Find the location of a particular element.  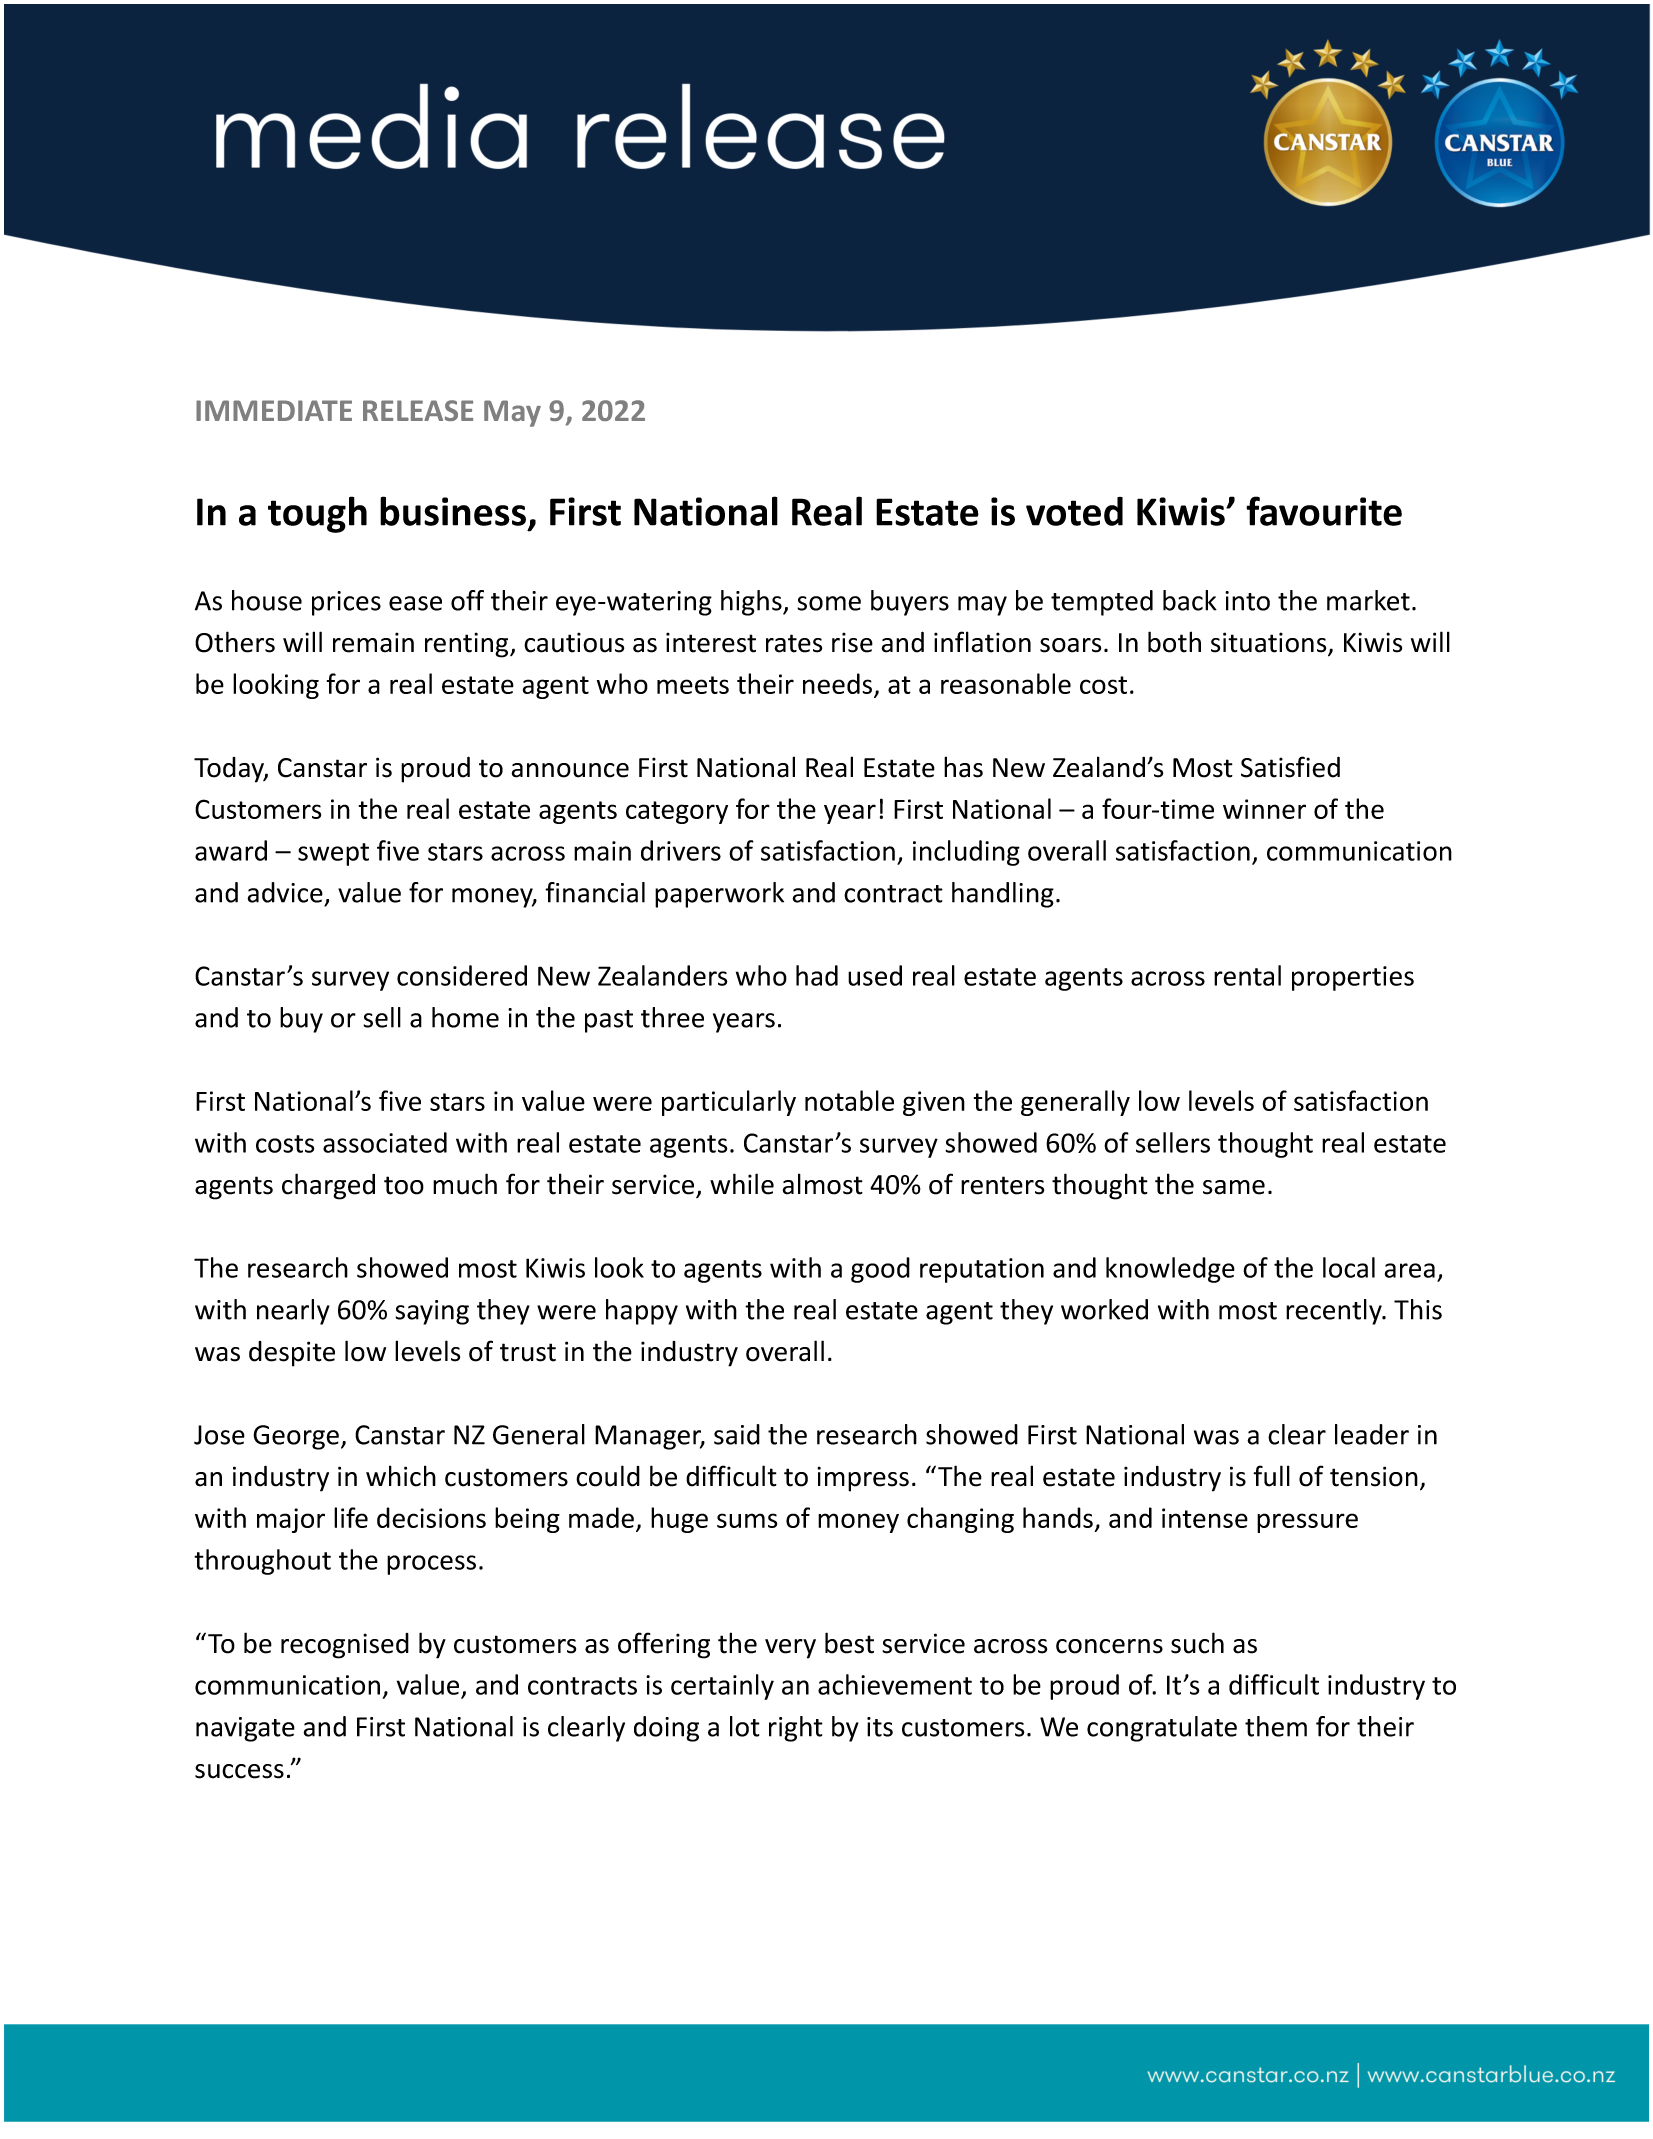

good is located at coordinates (880, 1270).
